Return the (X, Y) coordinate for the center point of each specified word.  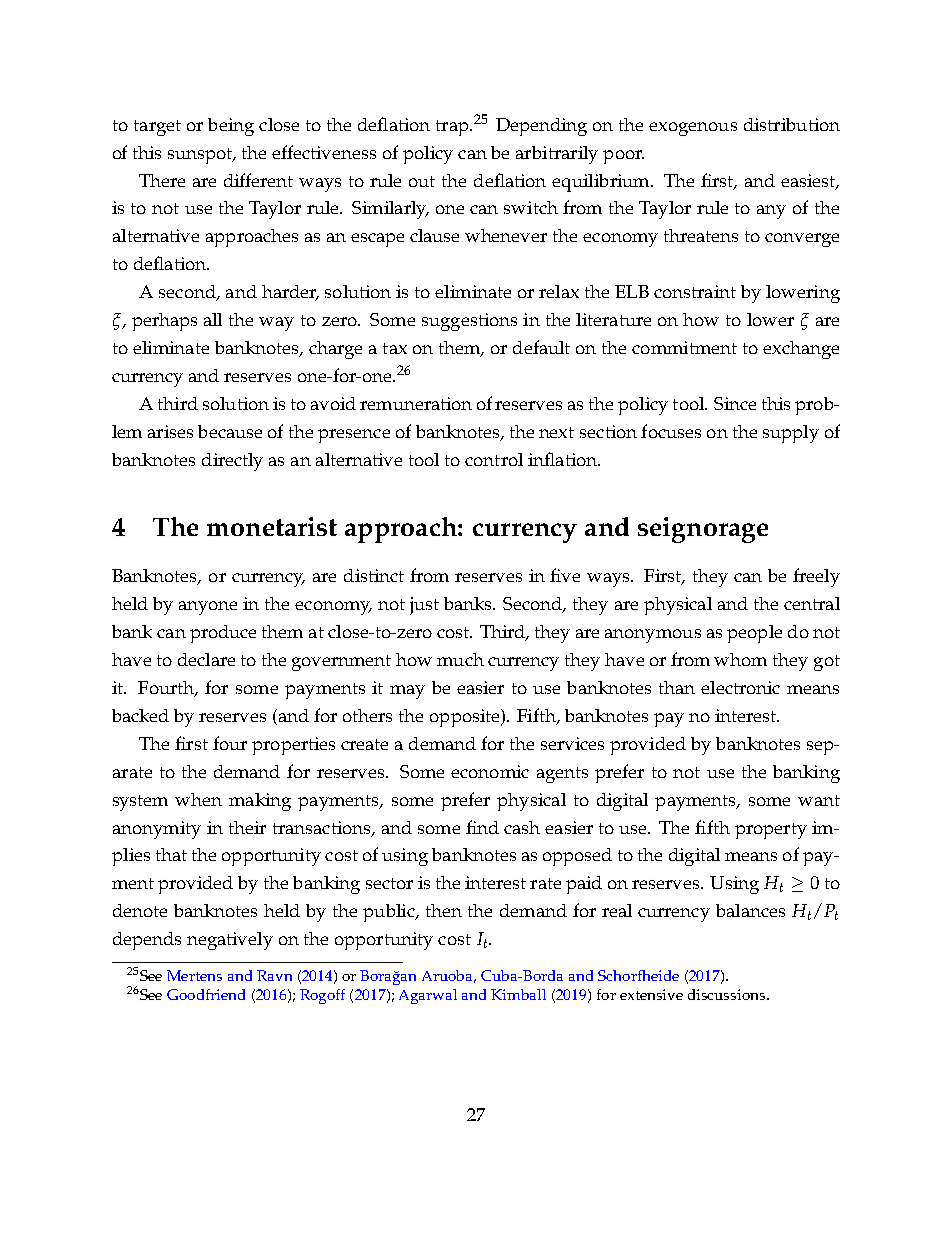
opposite (466, 718)
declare (206, 659)
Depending (541, 127)
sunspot (201, 156)
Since (735, 403)
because (230, 431)
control (494, 459)
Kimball (518, 994)
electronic (740, 687)
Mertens (194, 975)
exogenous (693, 129)
